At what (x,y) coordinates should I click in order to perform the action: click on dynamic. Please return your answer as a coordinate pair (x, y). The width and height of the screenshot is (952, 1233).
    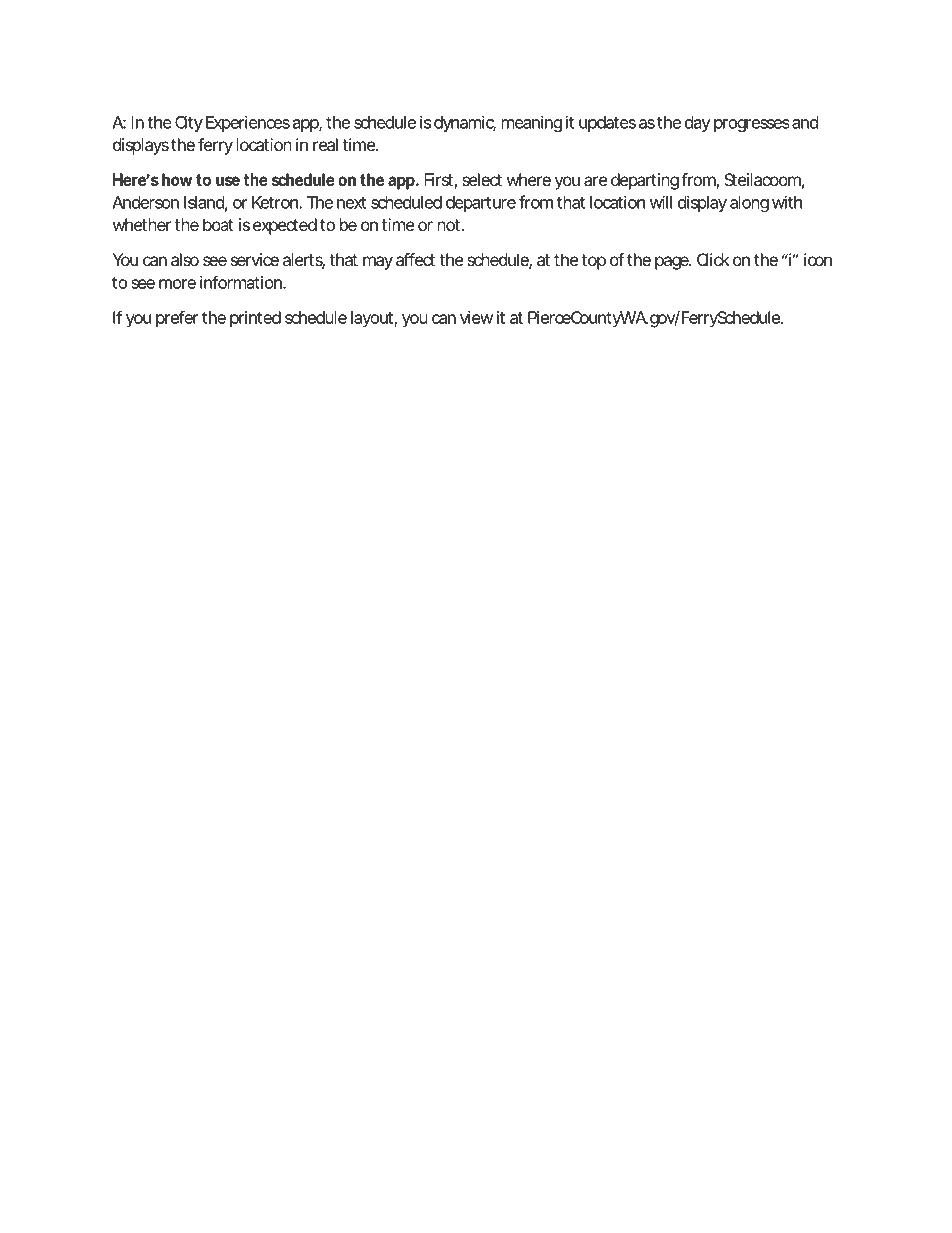
    Looking at the image, I should click on (465, 123).
